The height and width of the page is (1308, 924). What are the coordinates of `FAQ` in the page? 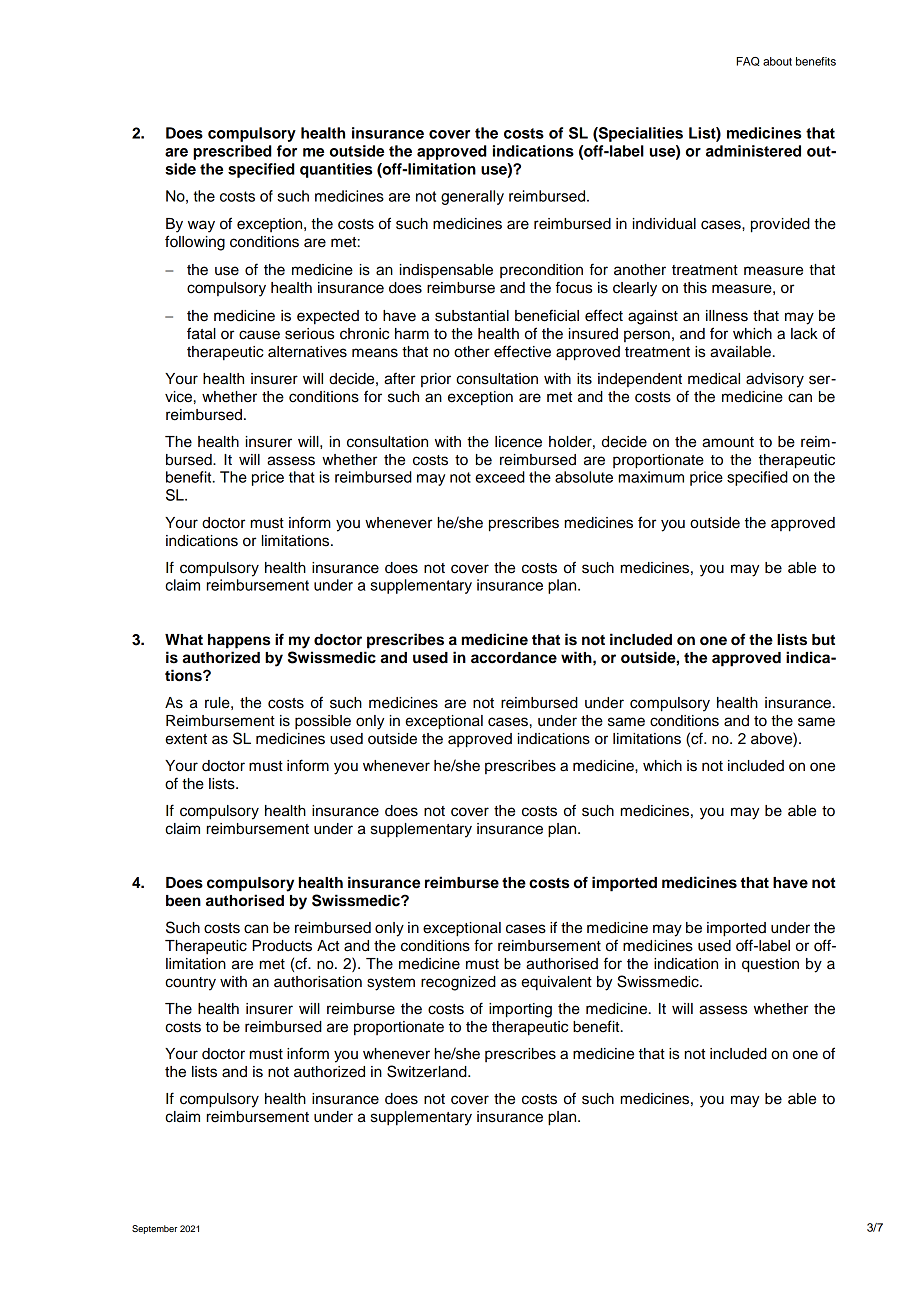 It's located at (748, 61).
